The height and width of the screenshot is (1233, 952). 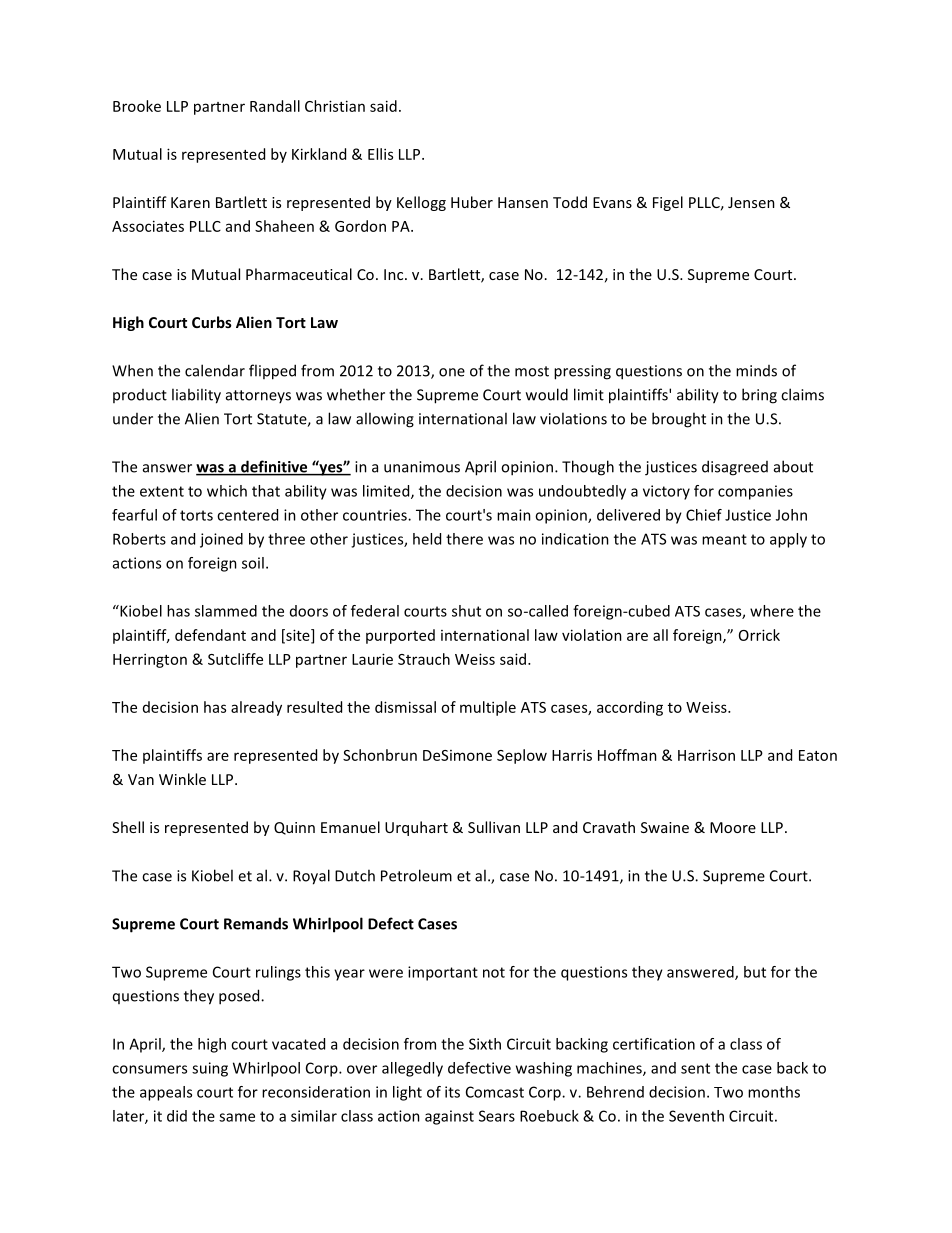 I want to click on Randall, so click(x=275, y=106).
